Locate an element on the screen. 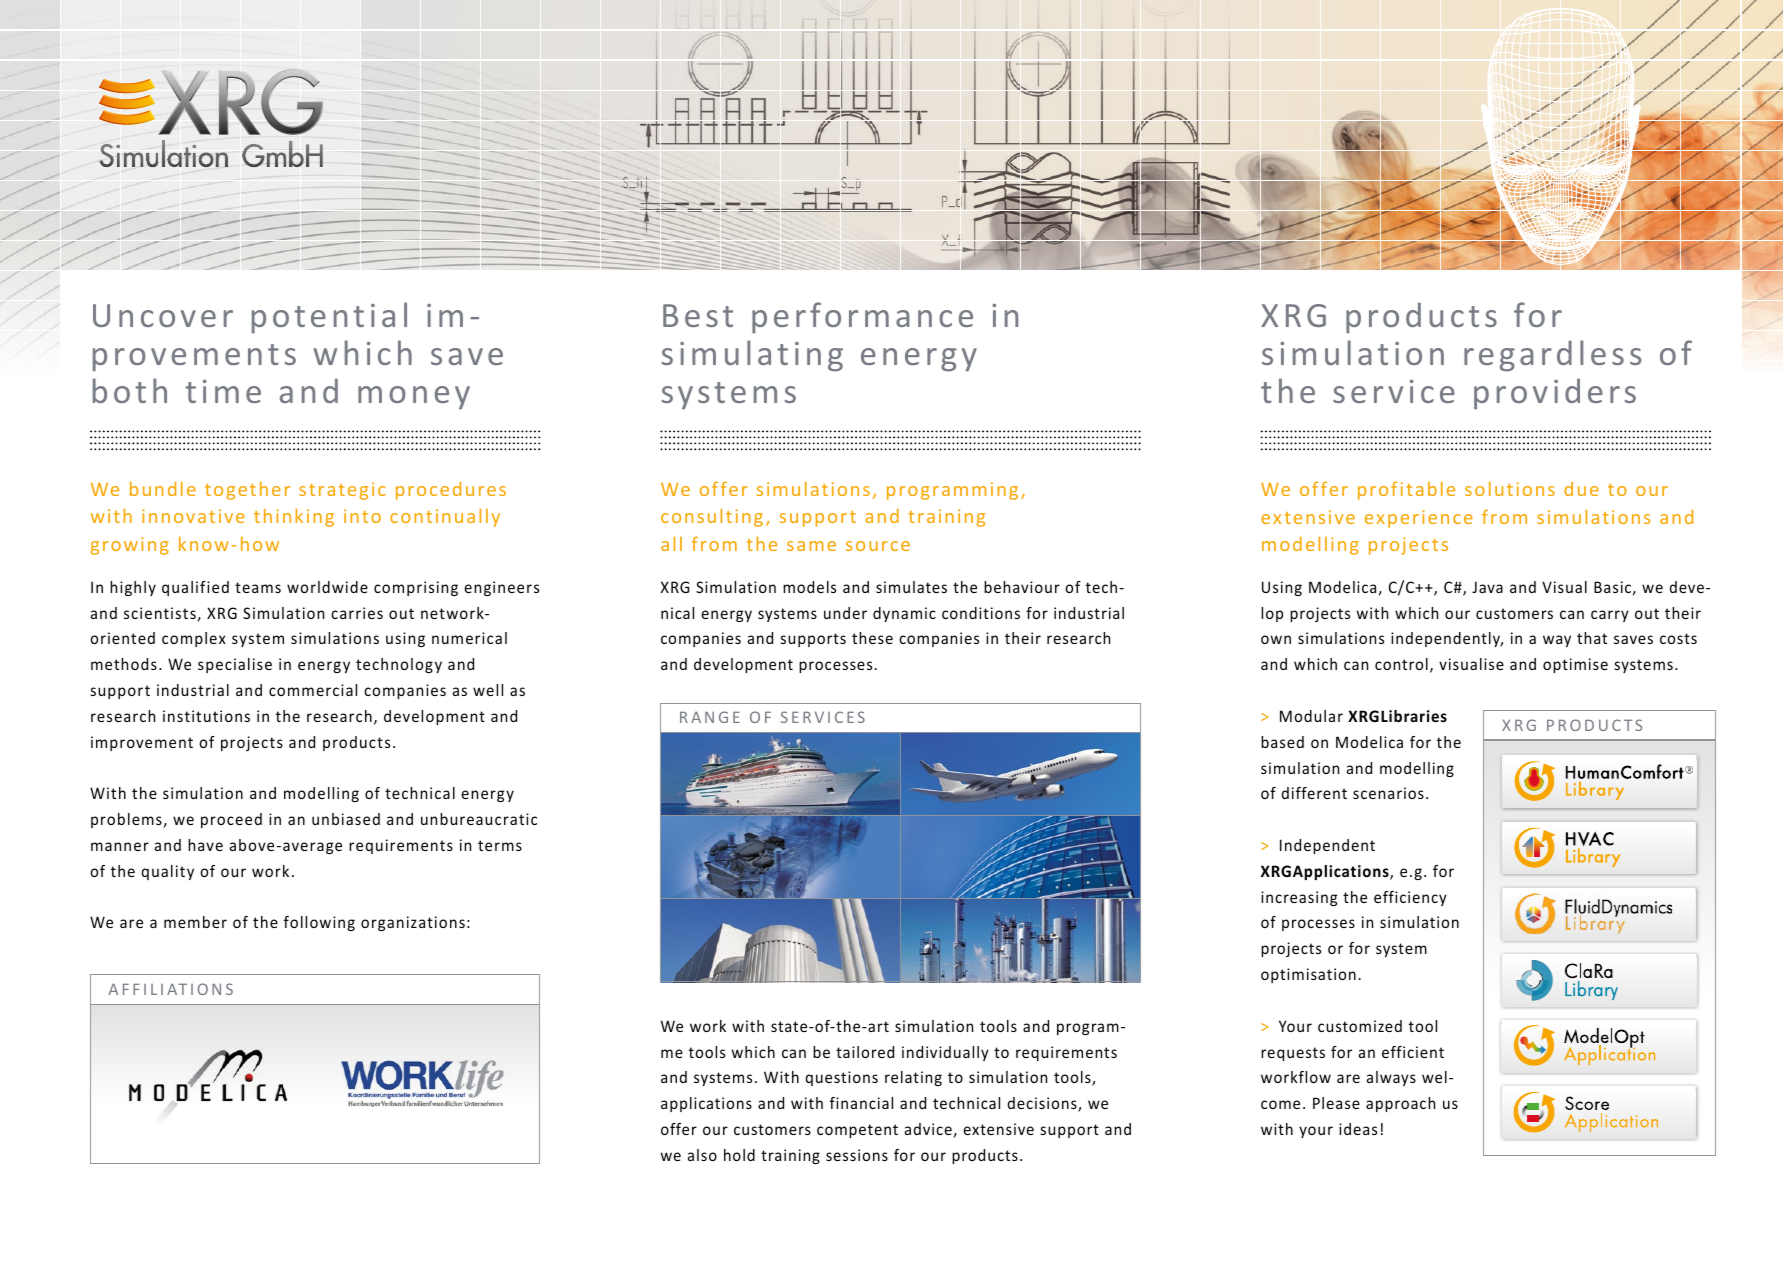 The height and width of the screenshot is (1261, 1783). RANGE is located at coordinates (710, 717).
